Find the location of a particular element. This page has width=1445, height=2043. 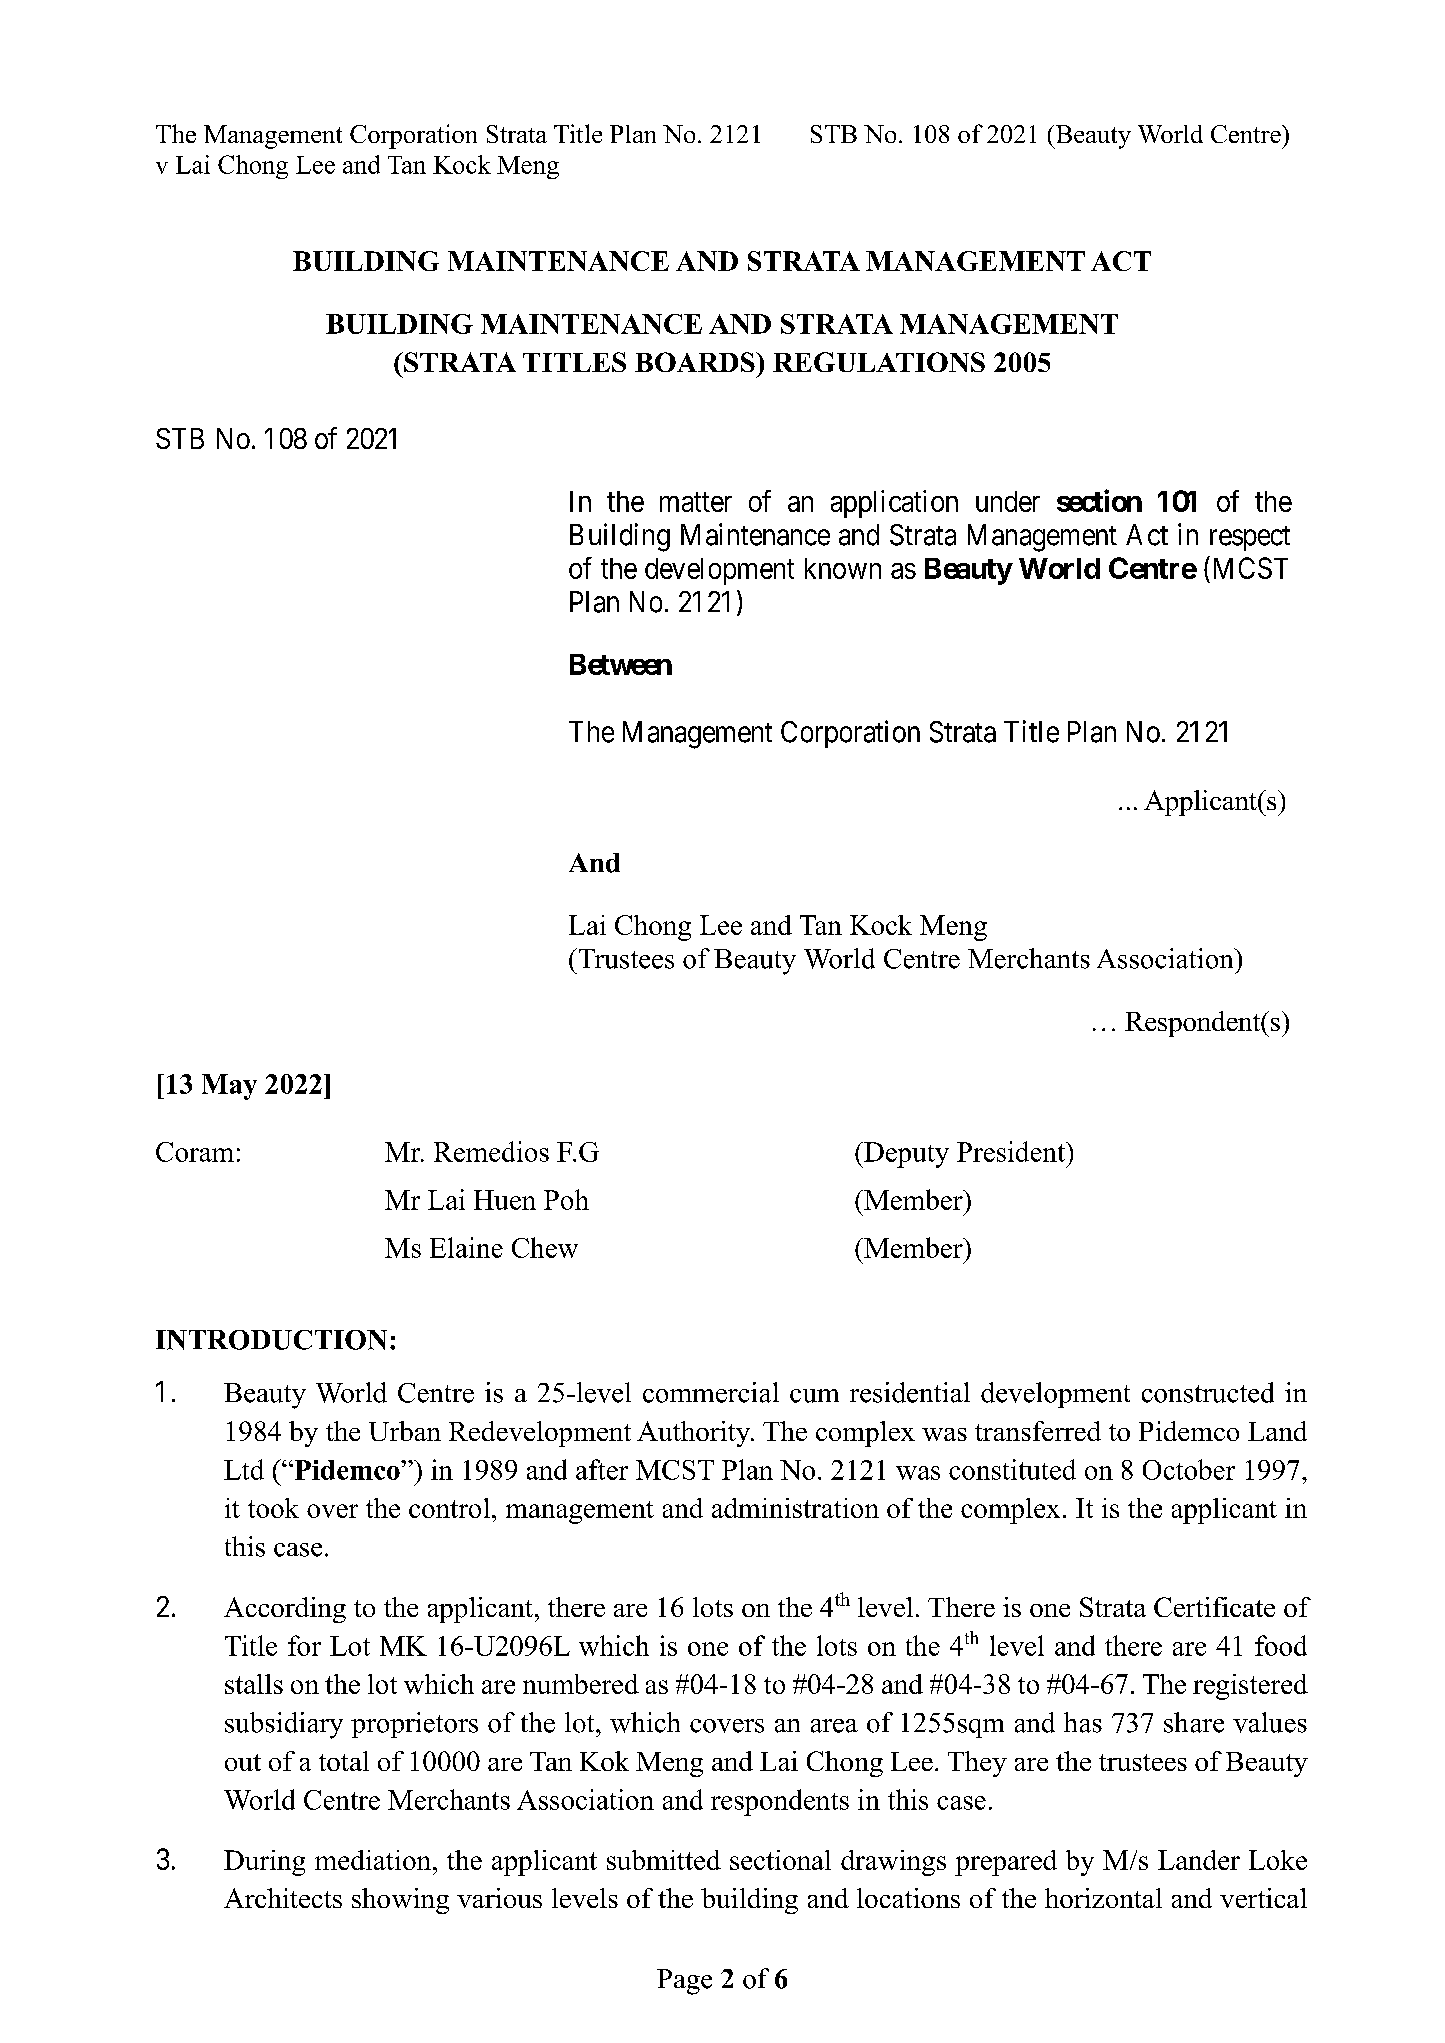

under is located at coordinates (1008, 501).
